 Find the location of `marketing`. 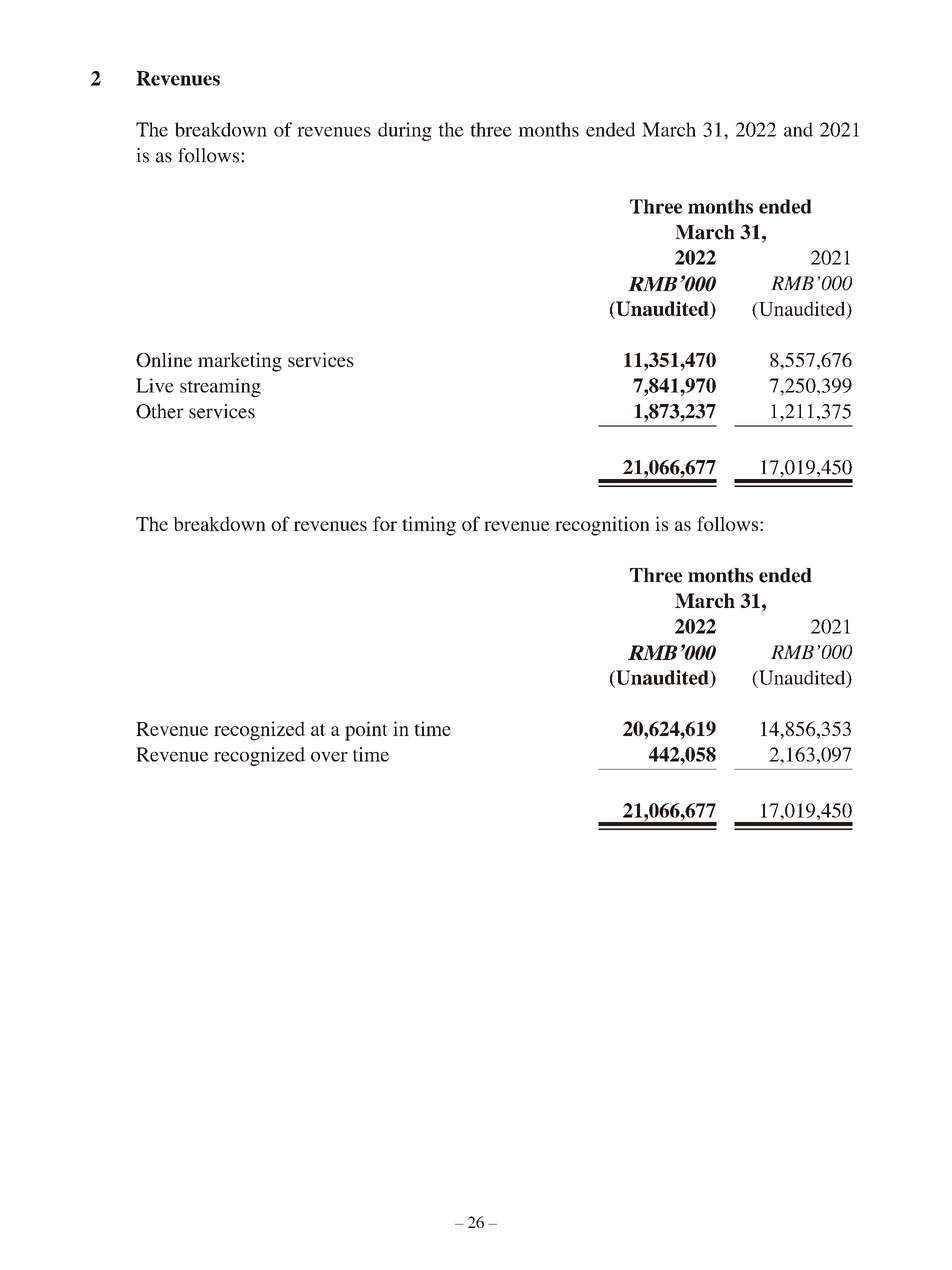

marketing is located at coordinates (240, 362).
